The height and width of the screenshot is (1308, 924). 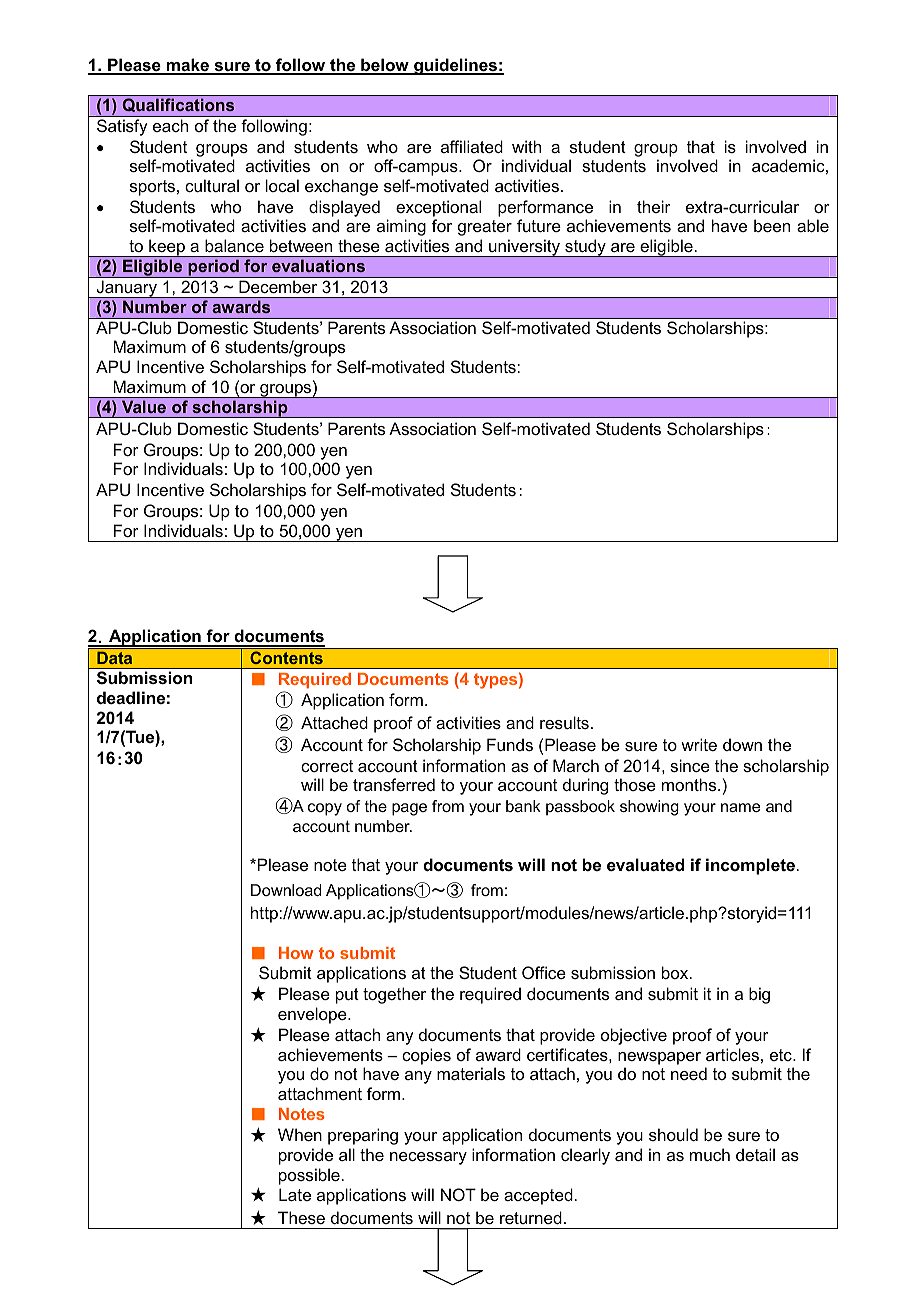 I want to click on copy, so click(x=325, y=809).
